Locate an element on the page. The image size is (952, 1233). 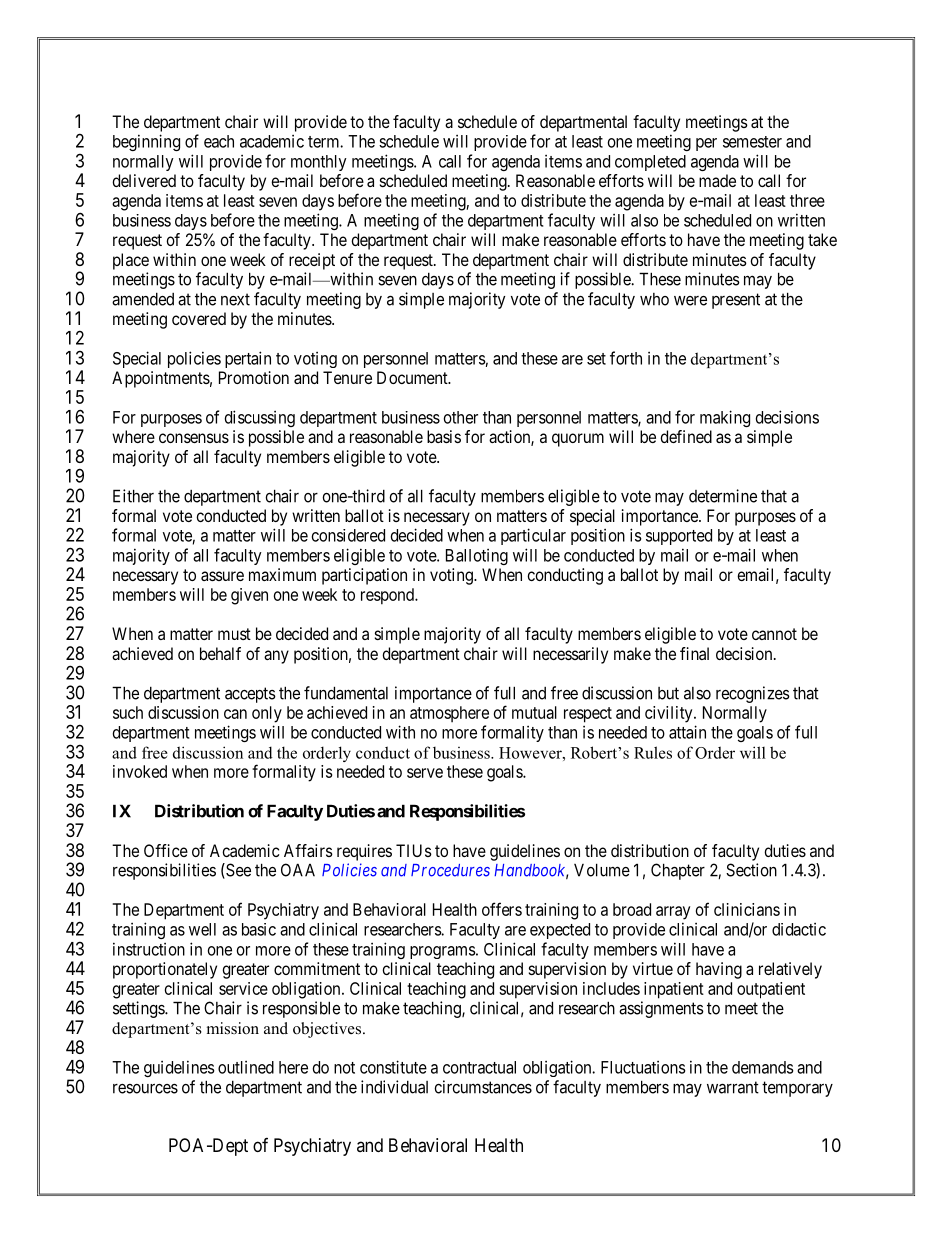
monthly is located at coordinates (319, 163).
